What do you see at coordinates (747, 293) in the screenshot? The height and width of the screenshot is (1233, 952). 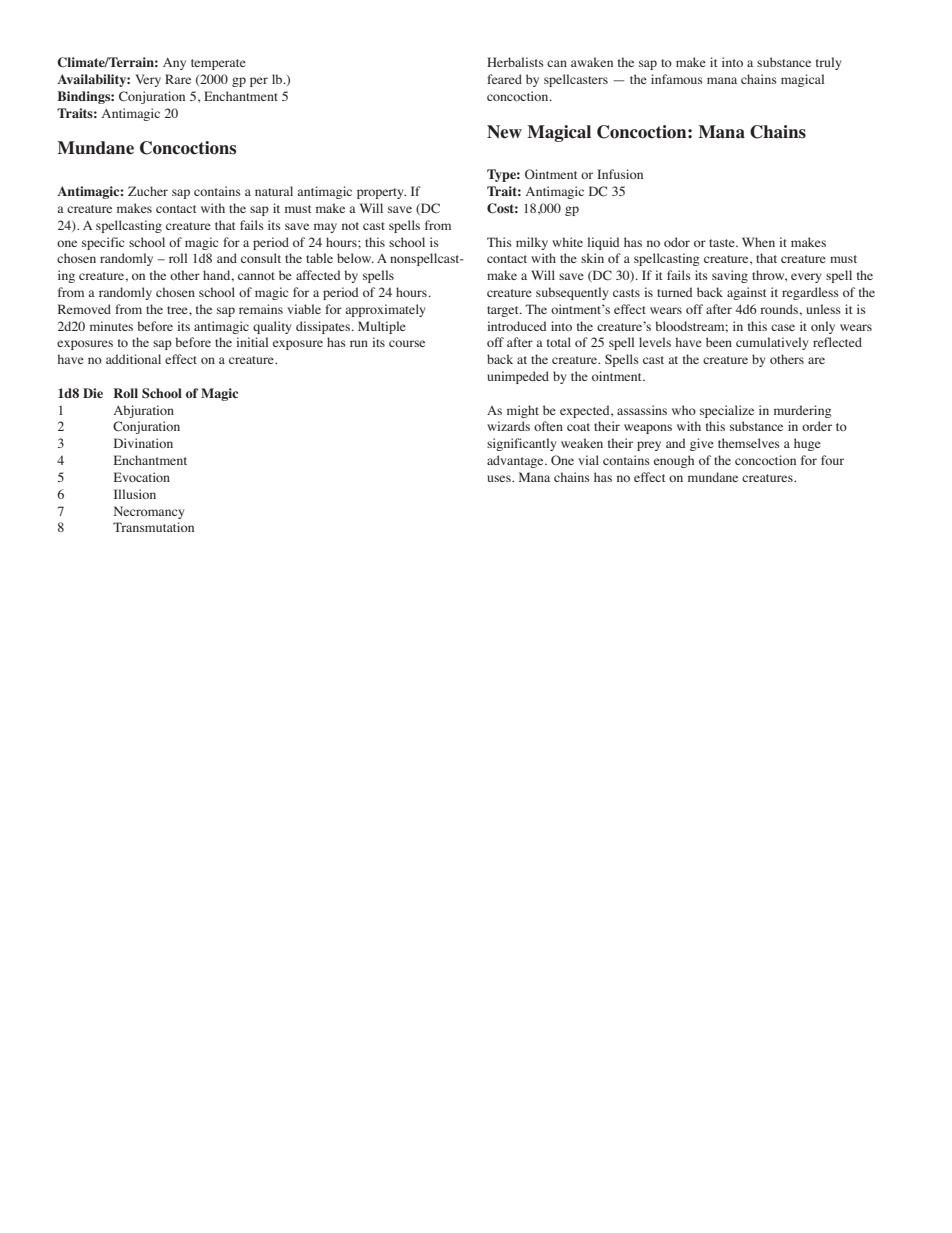 I see `against` at bounding box center [747, 293].
